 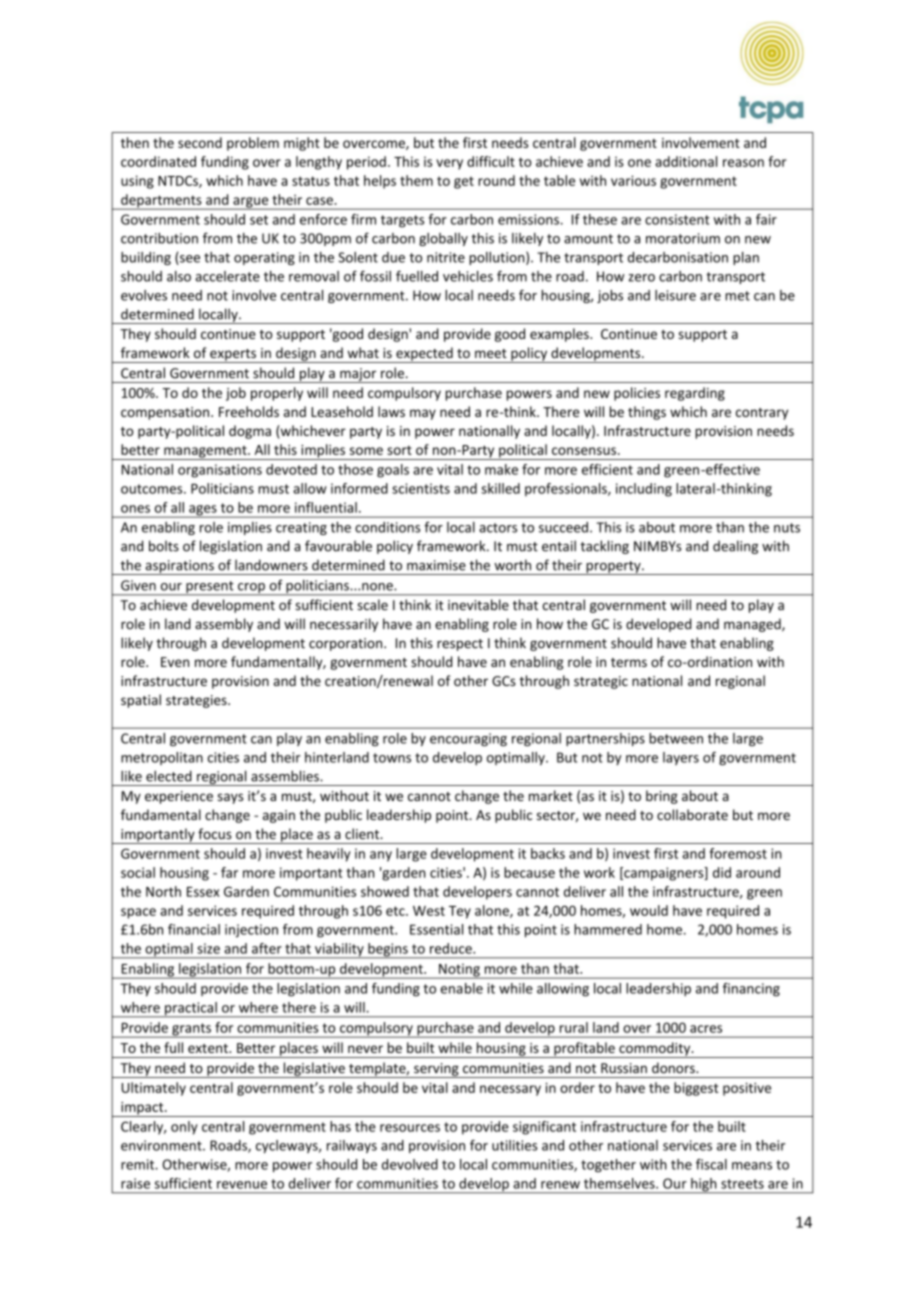 I want to click on did, so click(x=722, y=872).
